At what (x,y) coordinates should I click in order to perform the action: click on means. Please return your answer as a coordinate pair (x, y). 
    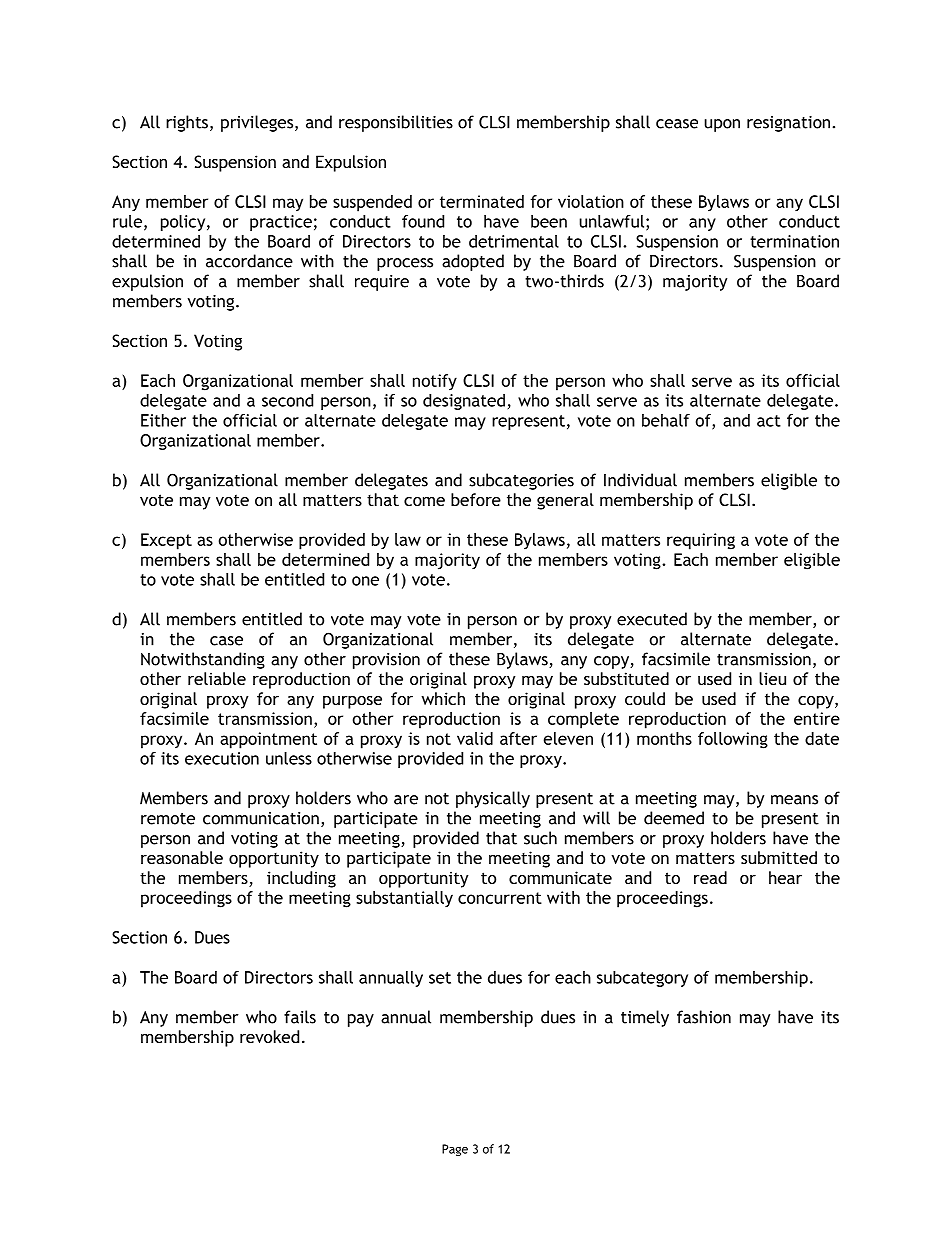
    Looking at the image, I should click on (794, 800).
